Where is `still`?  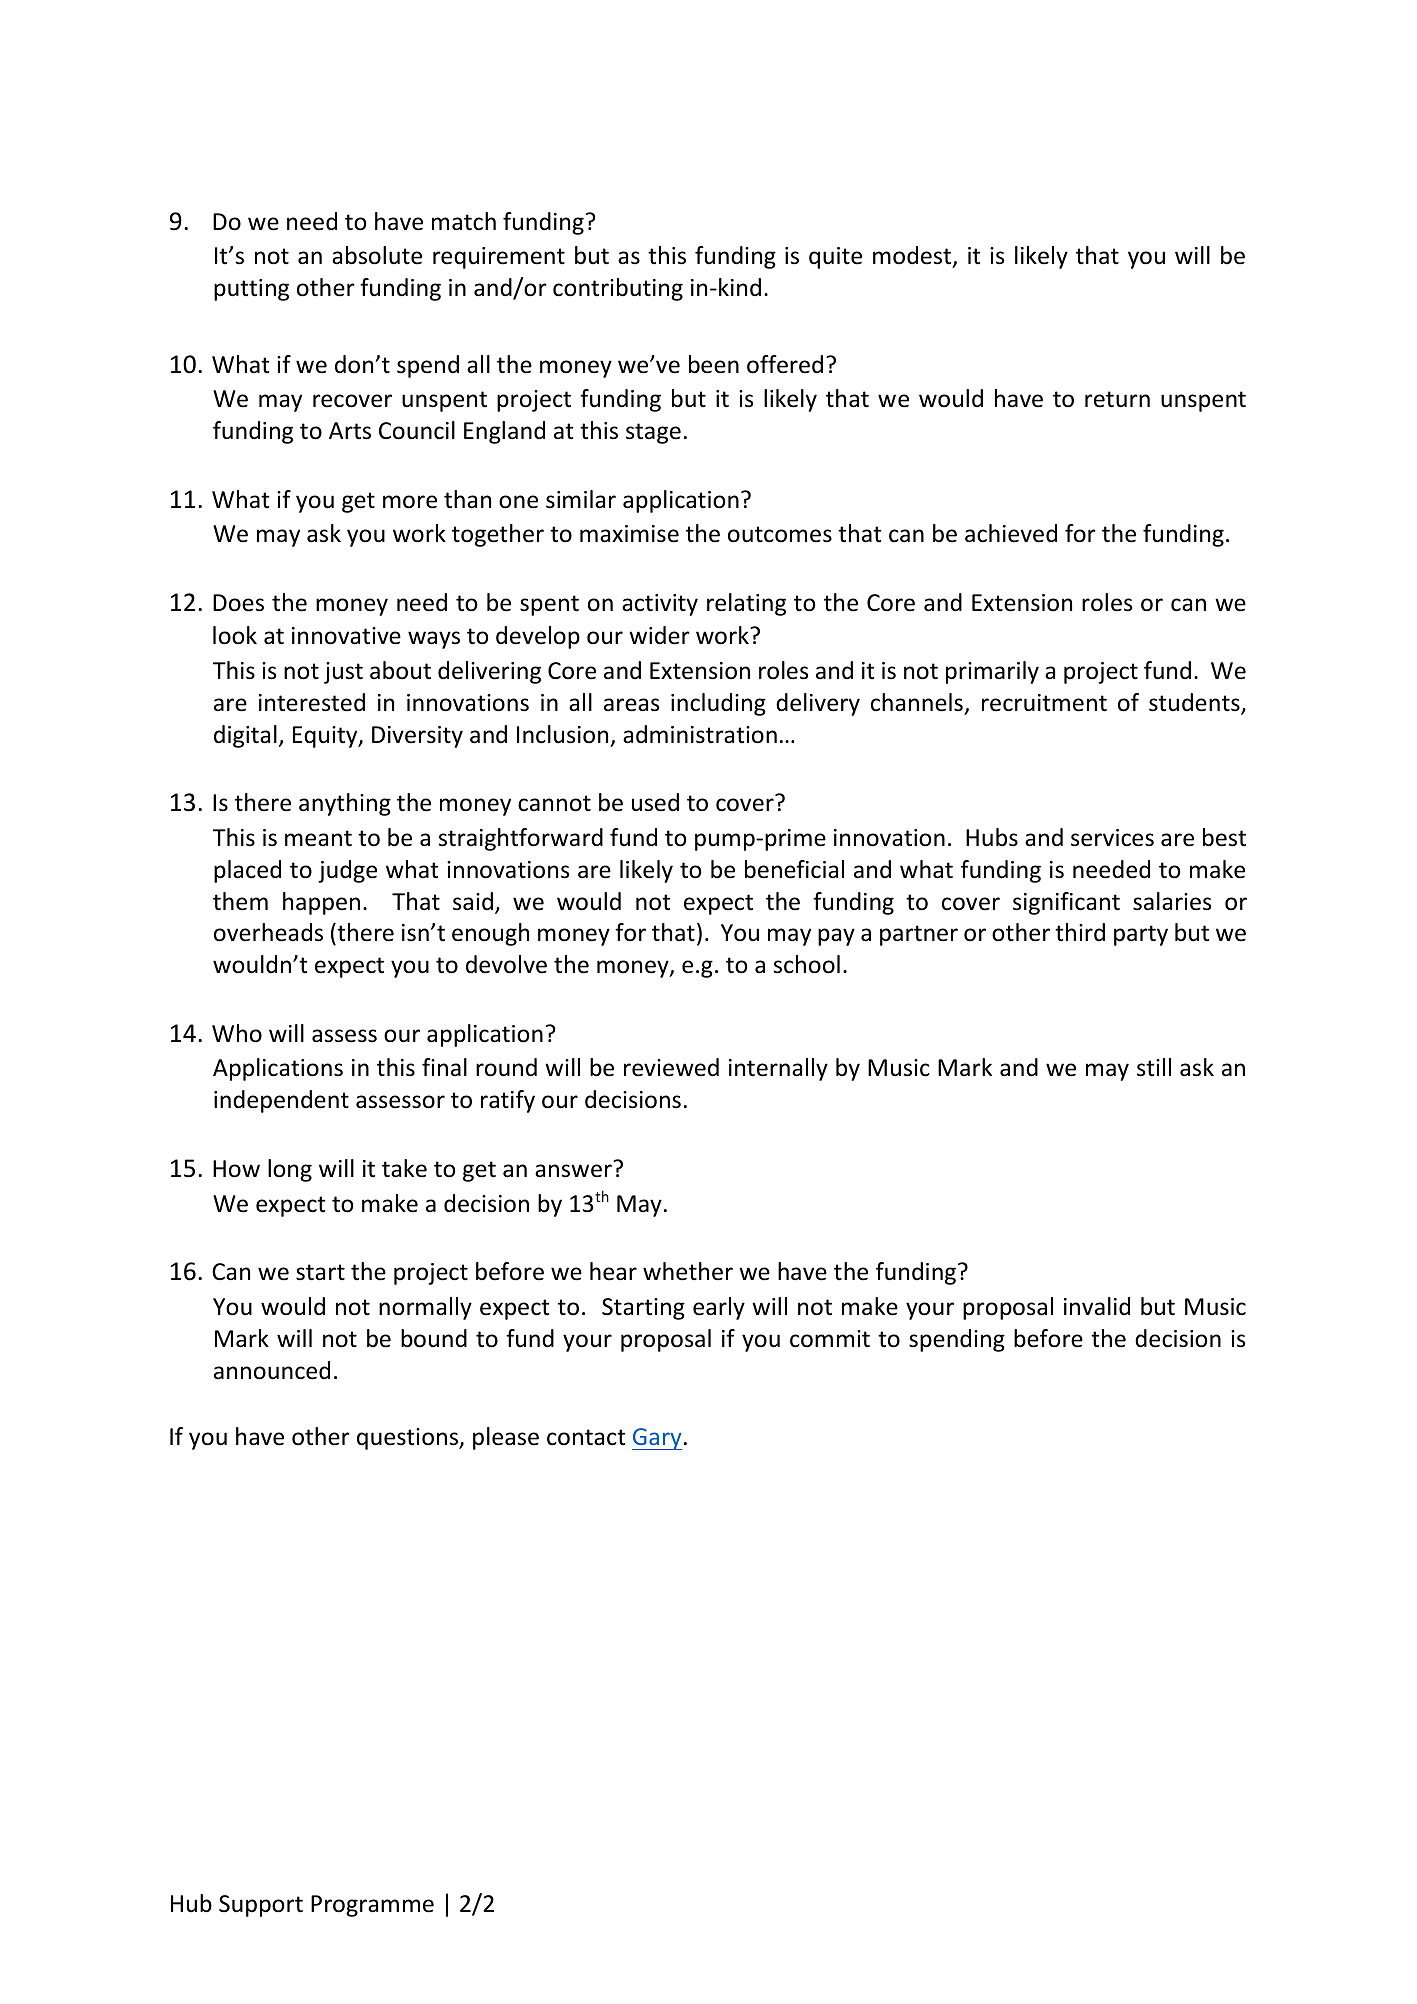 still is located at coordinates (1154, 1067).
